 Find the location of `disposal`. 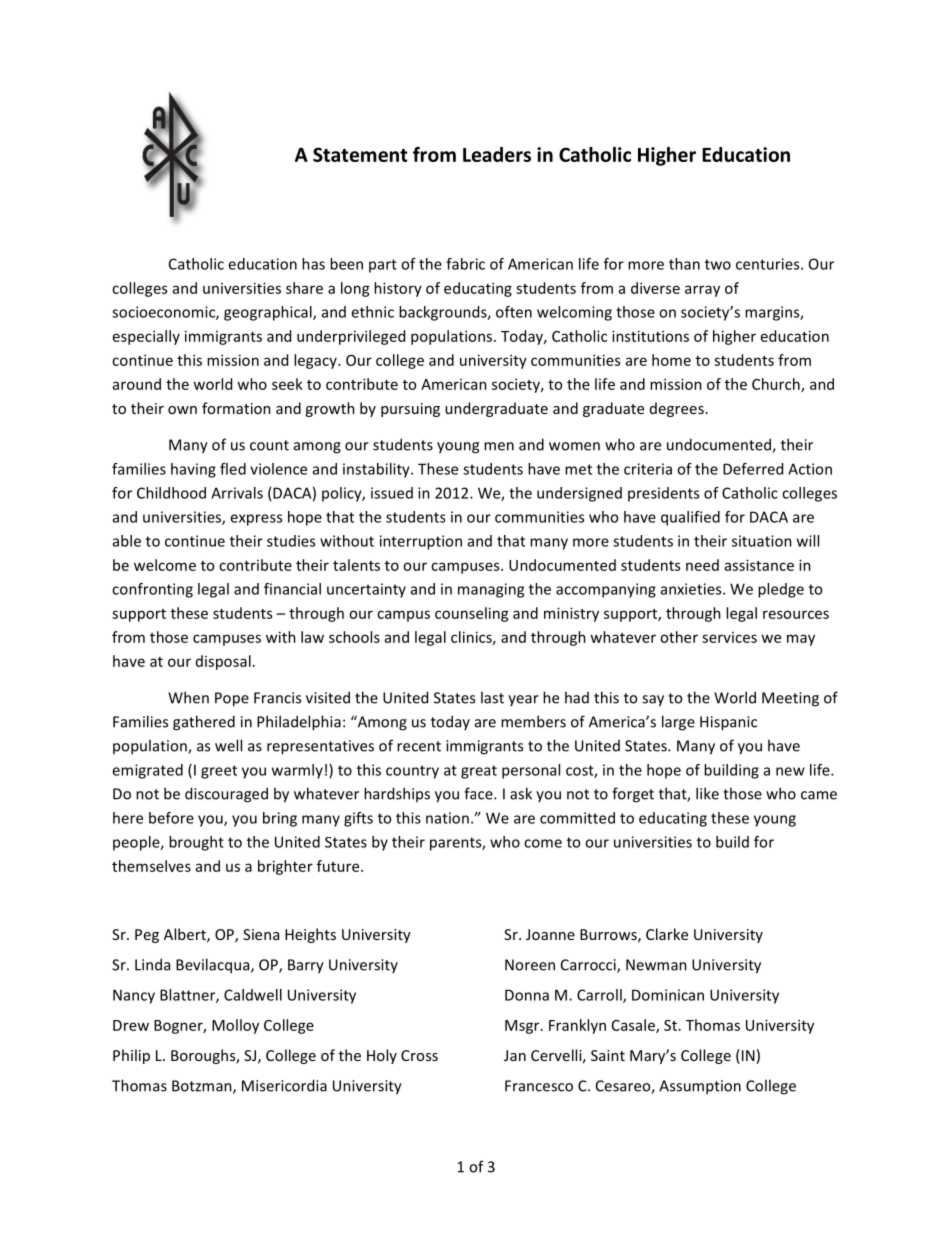

disposal is located at coordinates (223, 662).
